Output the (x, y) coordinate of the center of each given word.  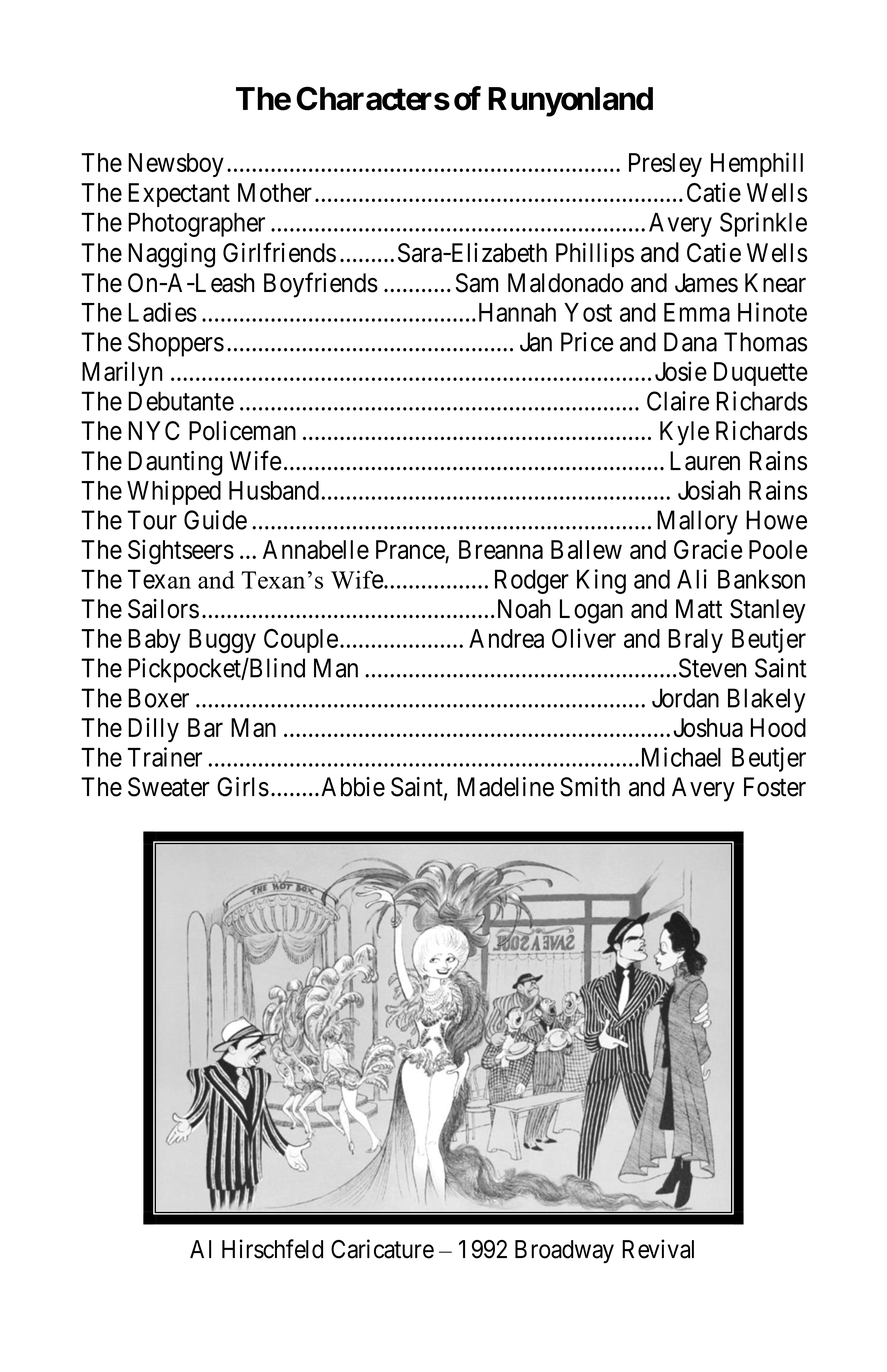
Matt (699, 609)
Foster (775, 787)
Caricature (382, 1249)
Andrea (506, 638)
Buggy (222, 641)
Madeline (505, 787)
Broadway (564, 1251)
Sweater (169, 787)
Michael (679, 757)
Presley (665, 165)
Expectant (179, 195)
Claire (678, 401)
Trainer (165, 757)
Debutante (181, 401)
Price (587, 342)
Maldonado (565, 283)
